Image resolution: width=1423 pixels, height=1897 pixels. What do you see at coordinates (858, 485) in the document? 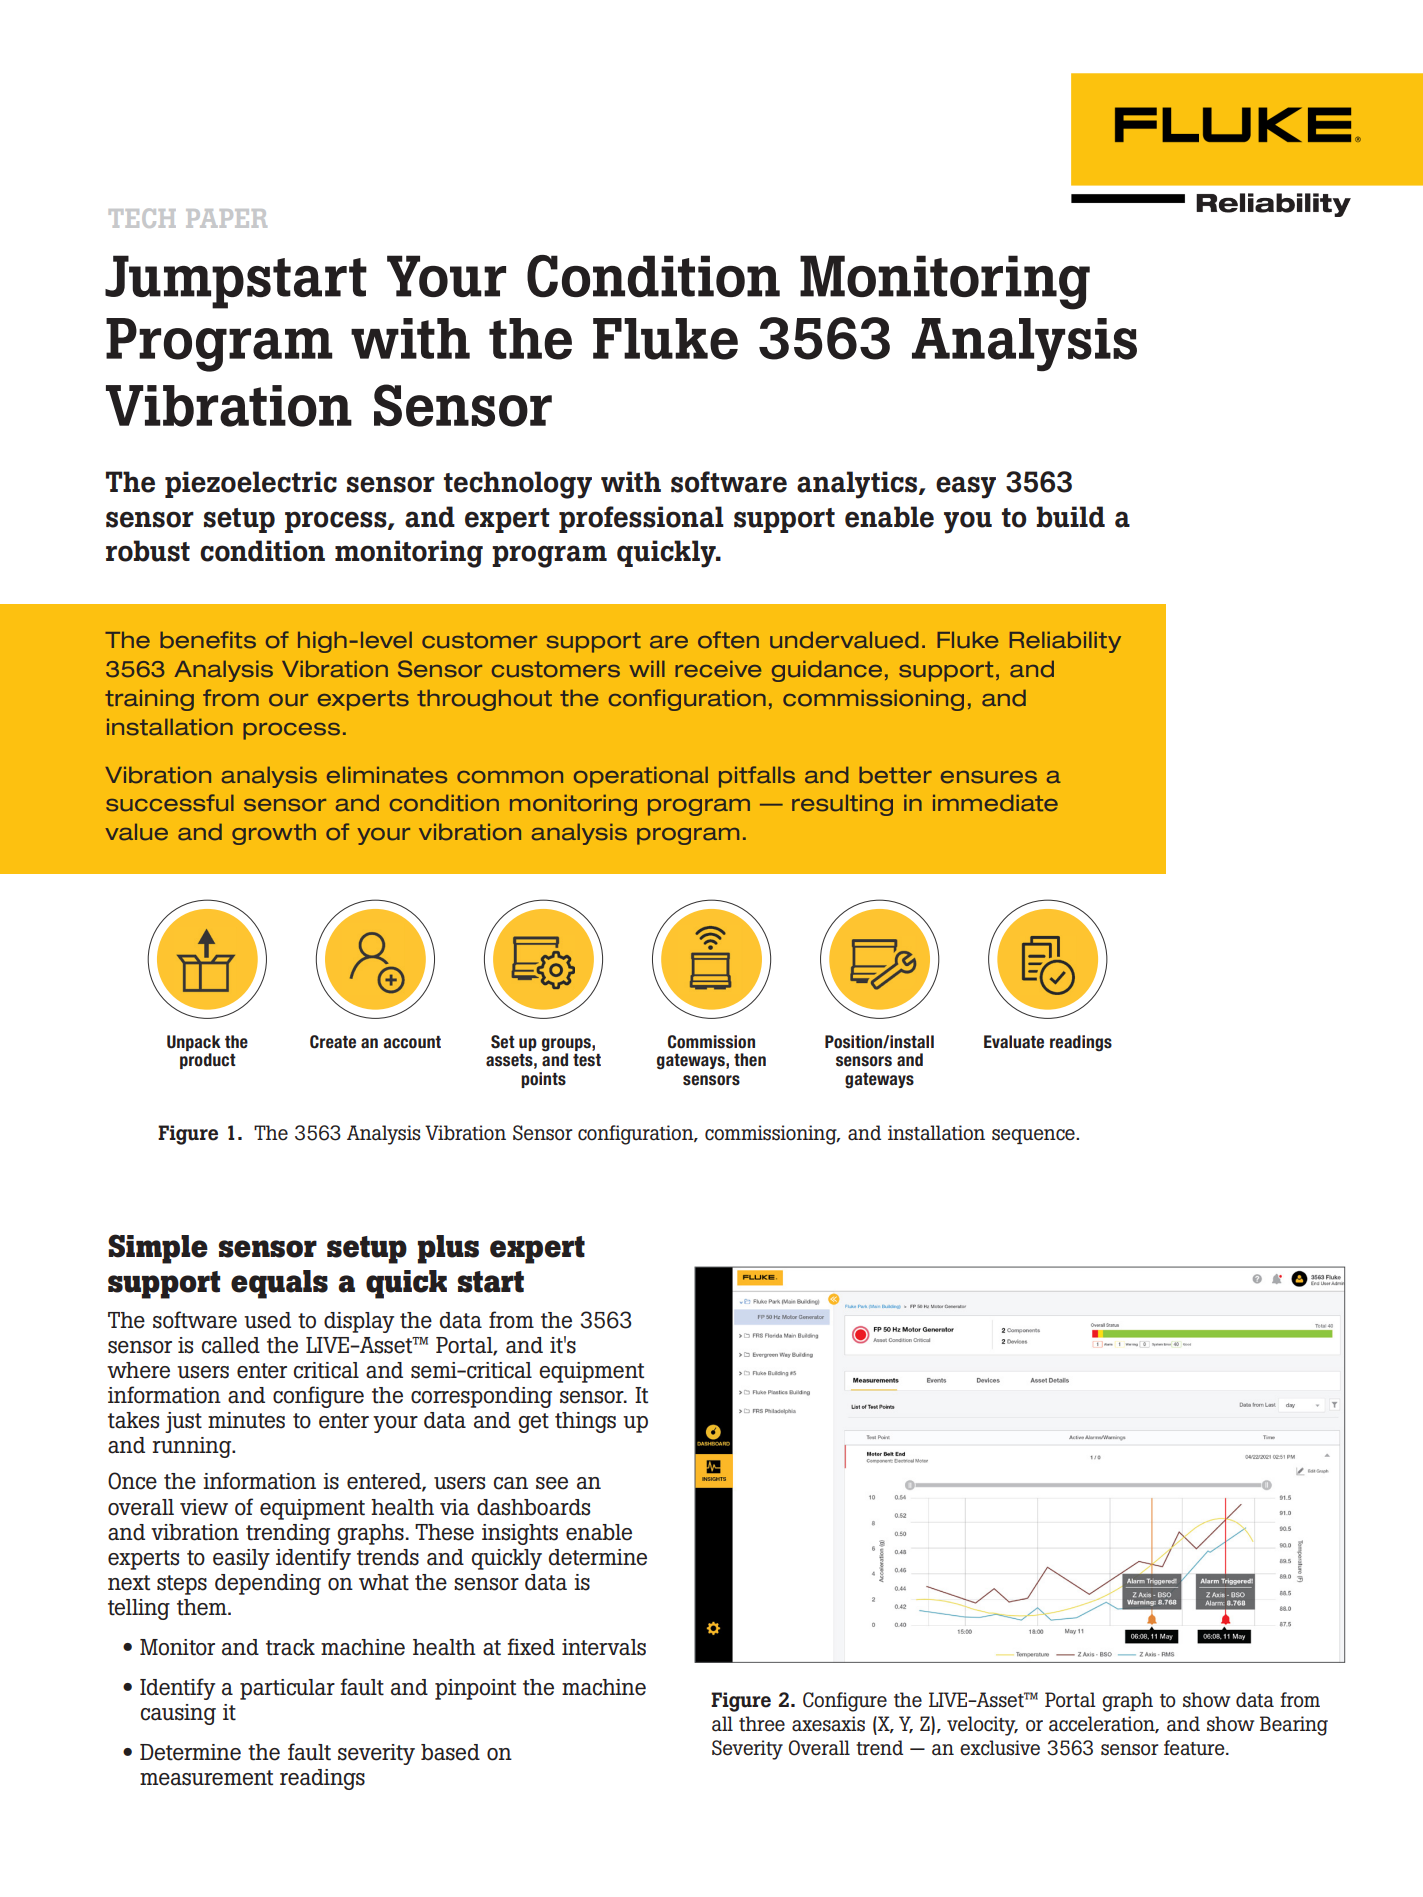
I see `analytics` at bounding box center [858, 485].
